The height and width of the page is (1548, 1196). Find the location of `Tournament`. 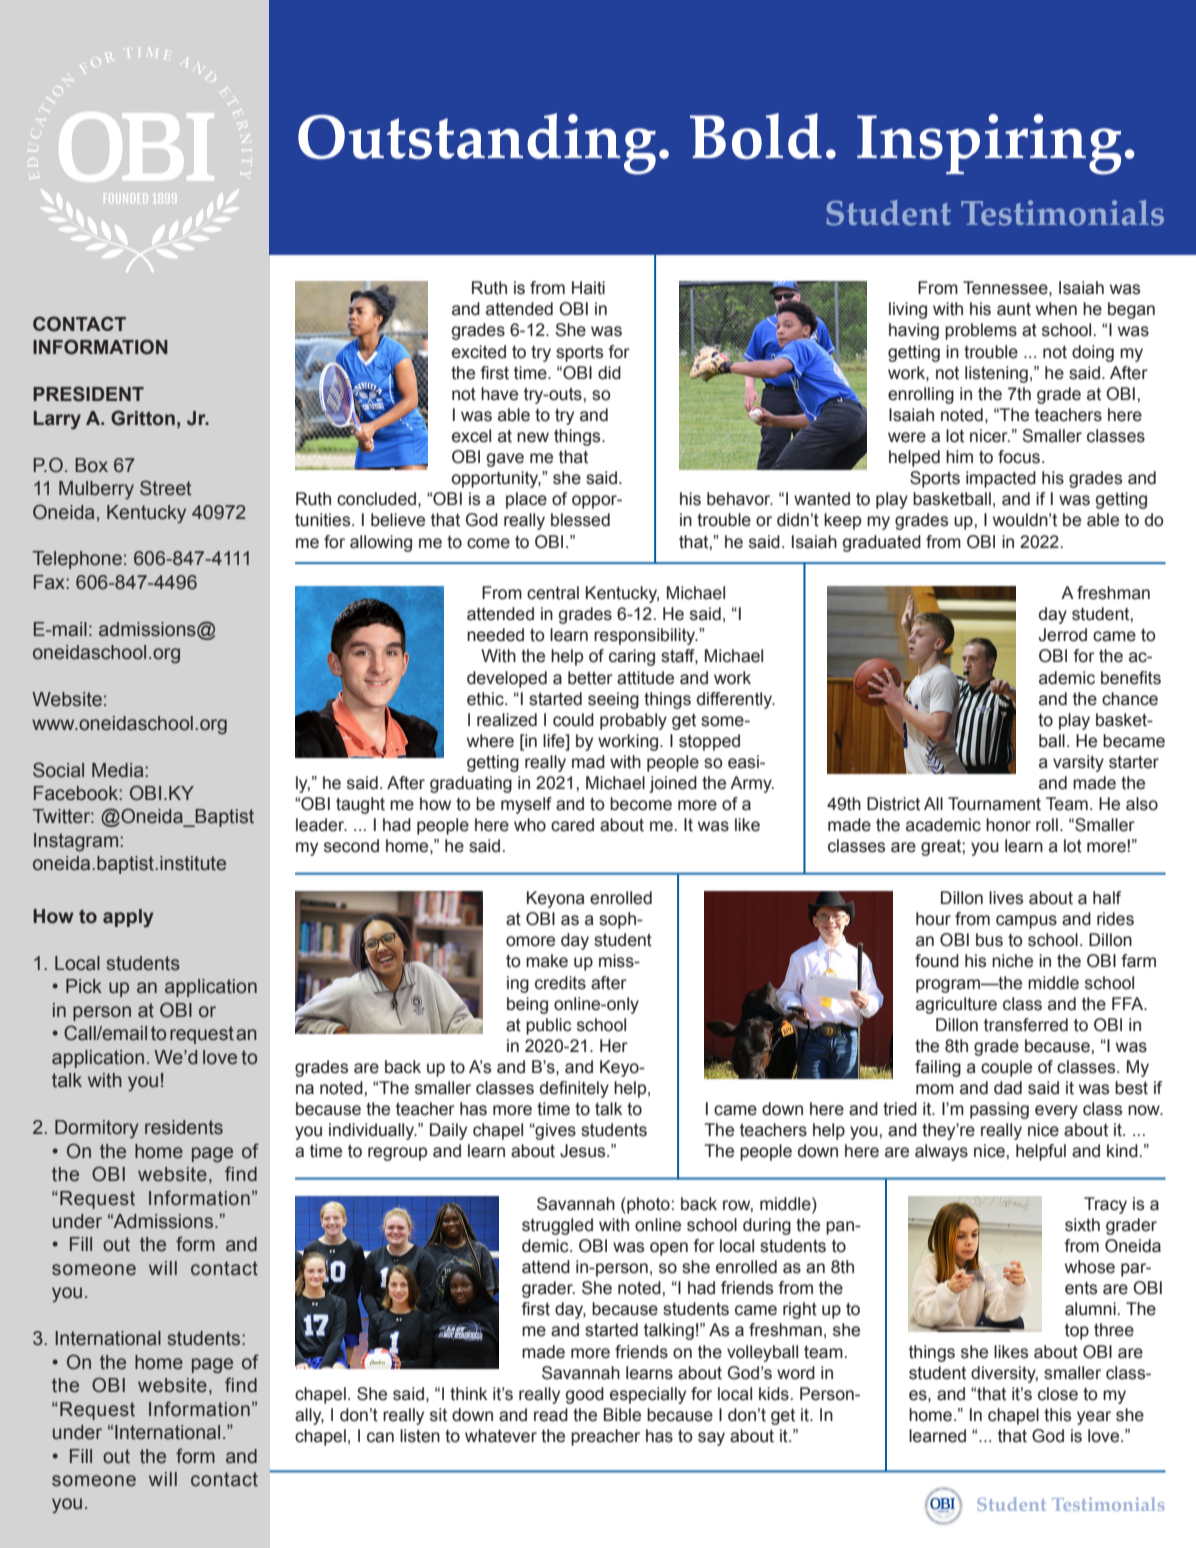

Tournament is located at coordinates (994, 804).
